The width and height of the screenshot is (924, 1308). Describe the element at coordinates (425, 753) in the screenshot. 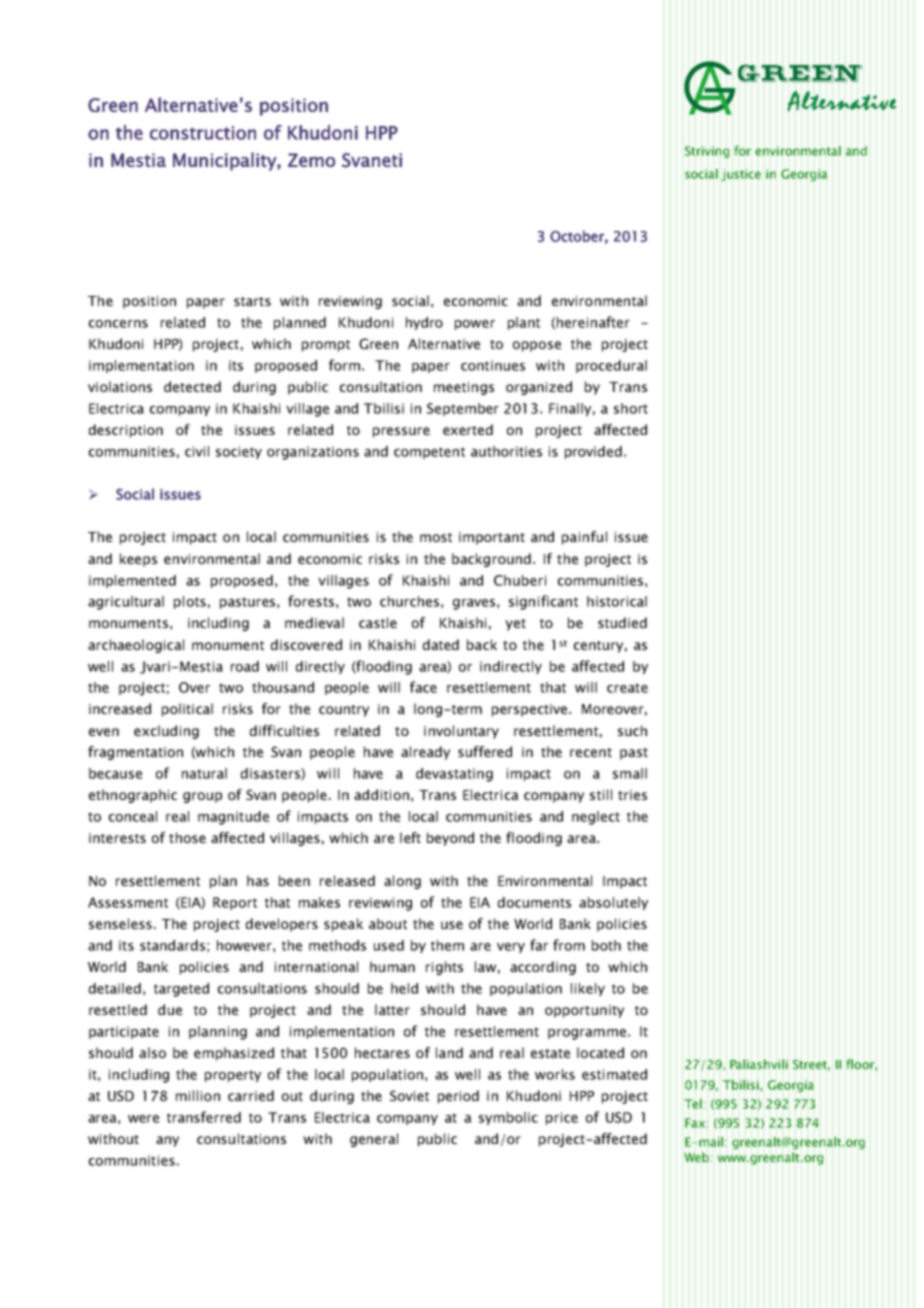

I see `already` at that location.
